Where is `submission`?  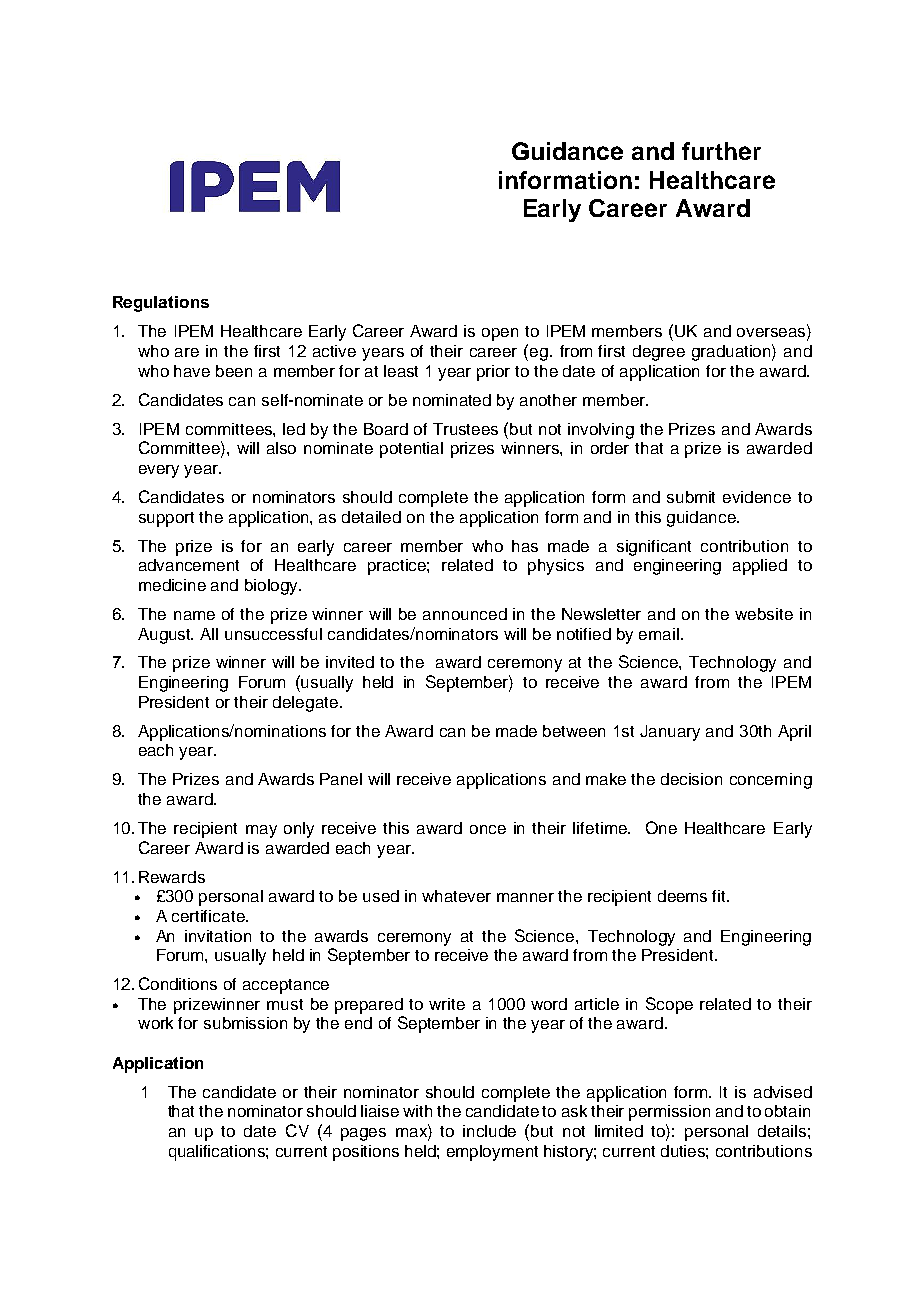
submission is located at coordinates (245, 1023).
